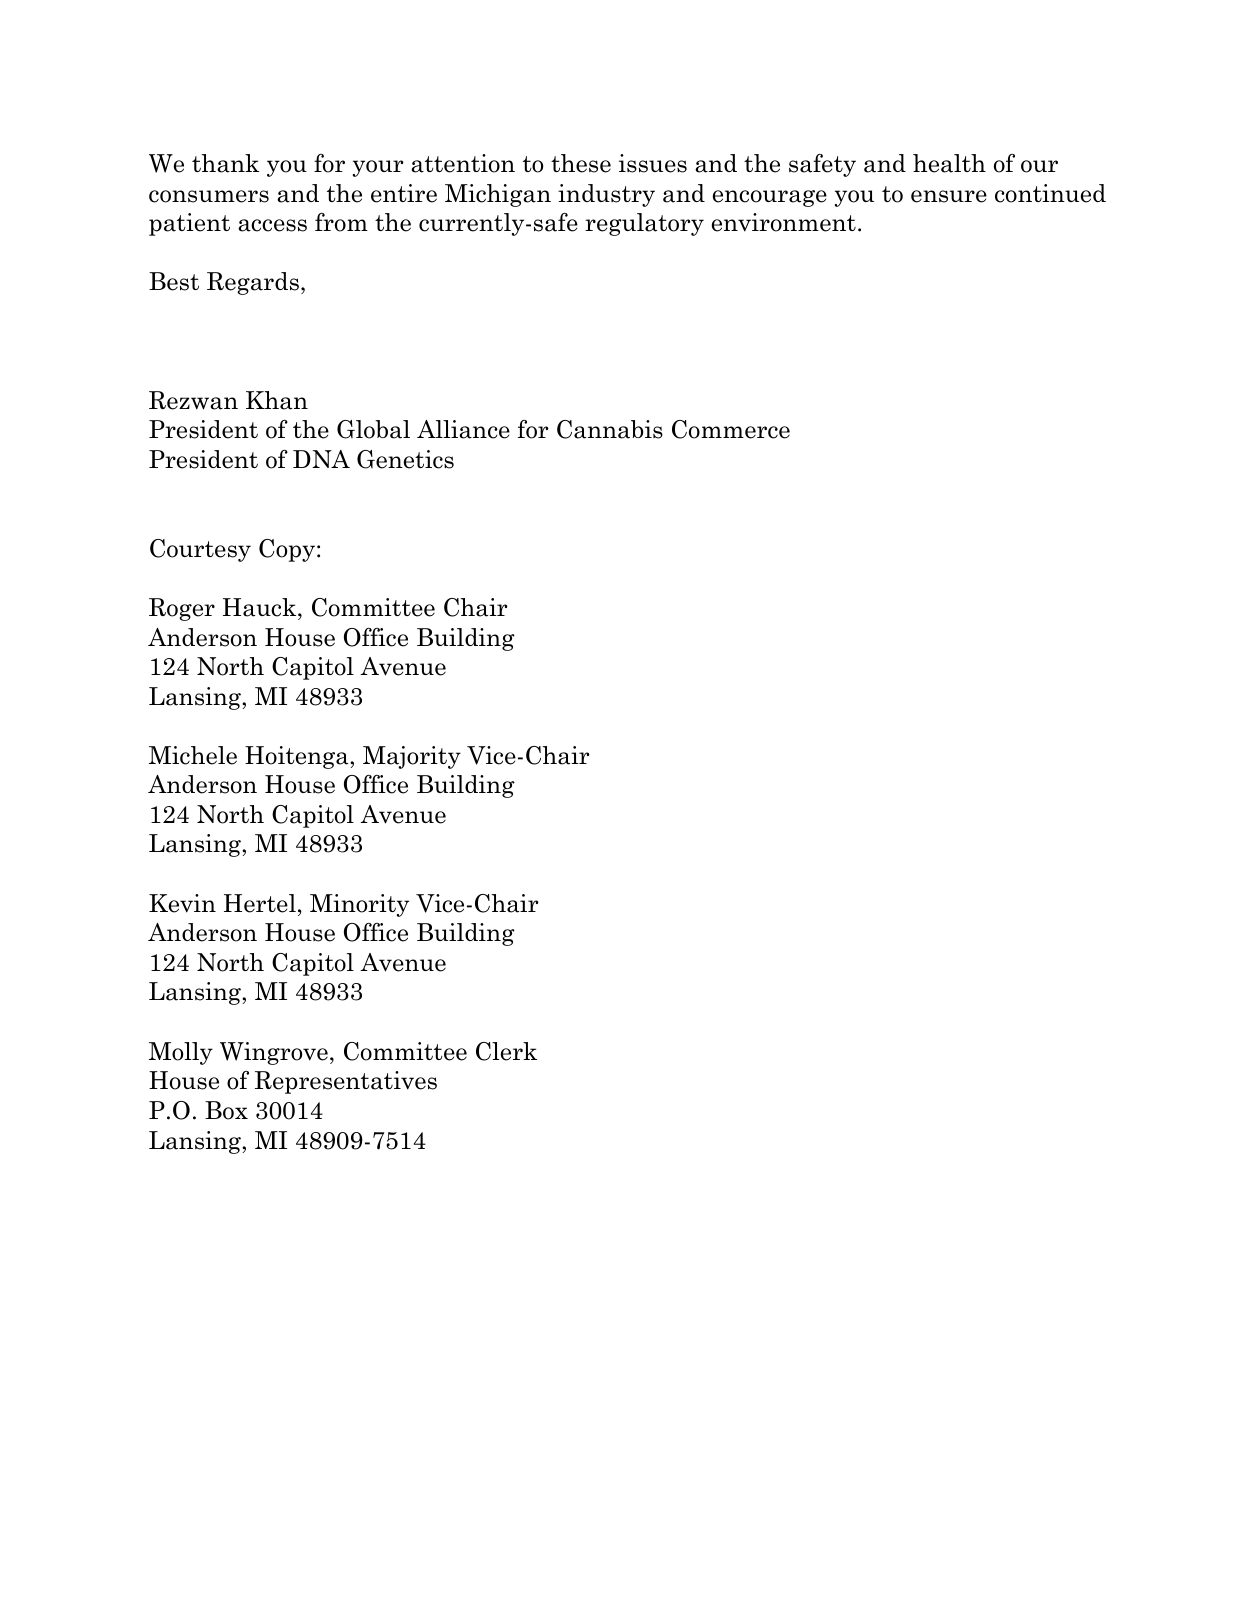  Describe the element at coordinates (272, 225) in the page. I see `access` at that location.
